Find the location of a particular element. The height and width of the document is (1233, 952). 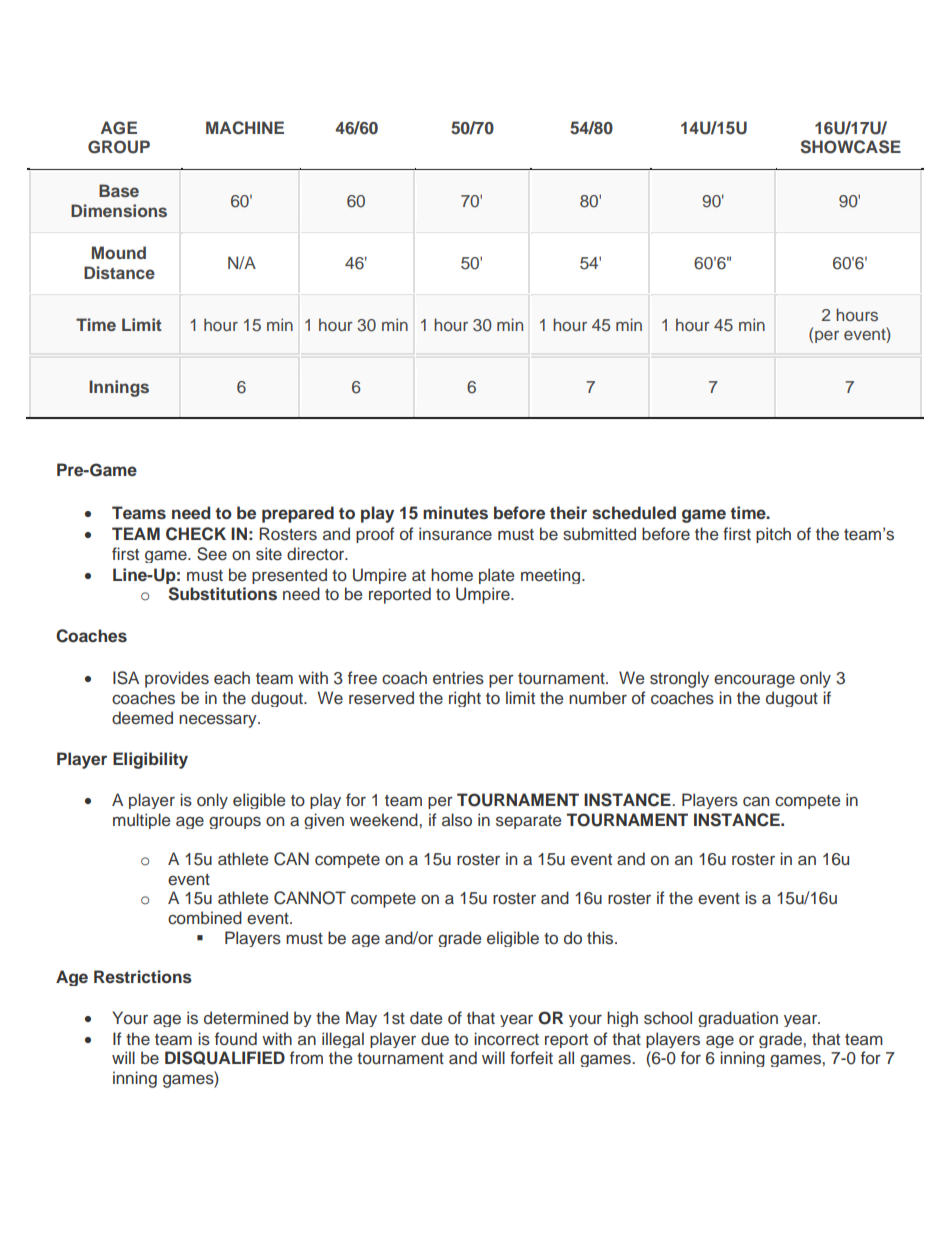

Substitutions is located at coordinates (222, 594).
